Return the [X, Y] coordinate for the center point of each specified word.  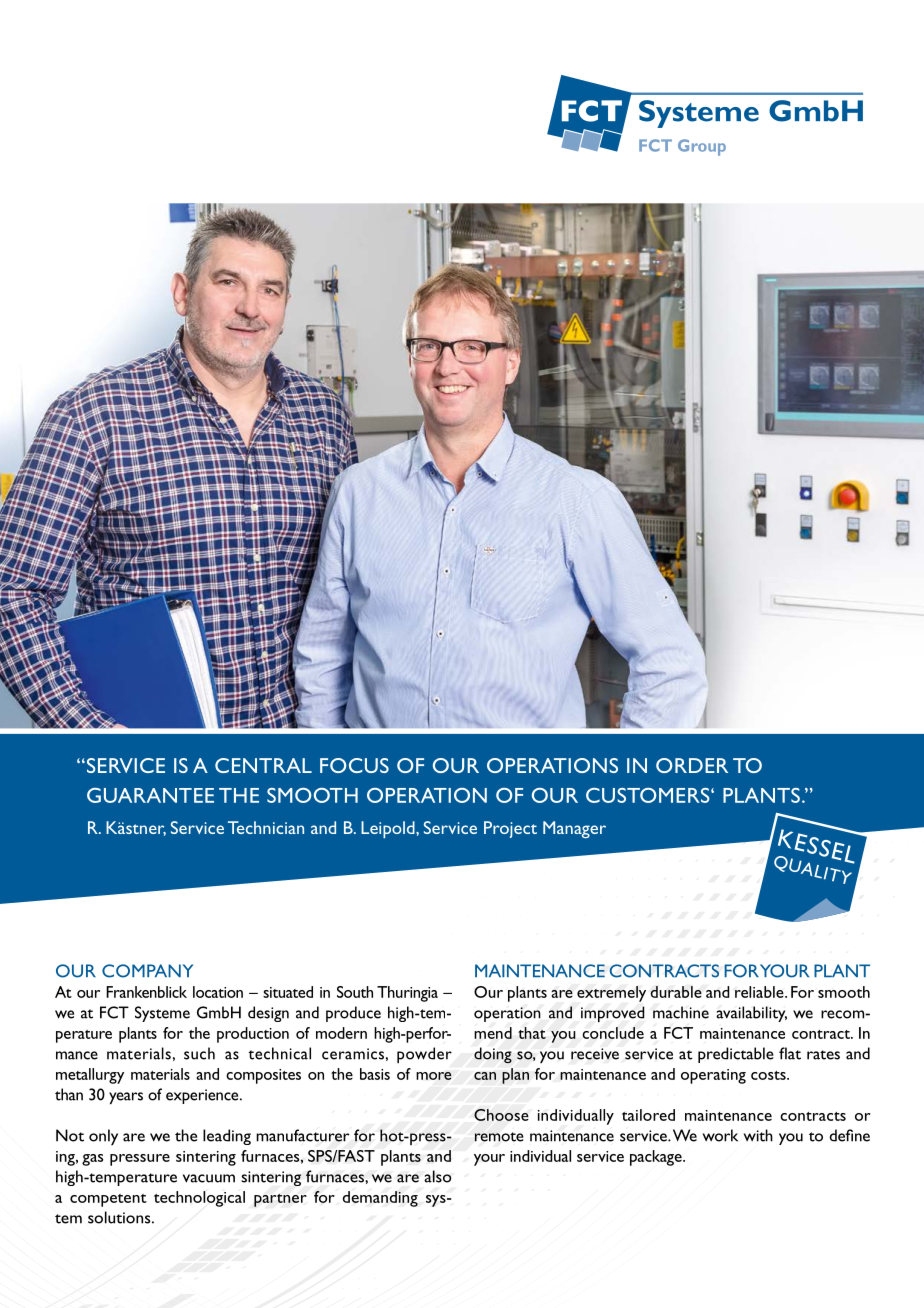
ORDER [692, 765]
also [437, 1176]
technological [199, 1199]
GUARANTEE [150, 795]
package [657, 1158]
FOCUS [354, 765]
